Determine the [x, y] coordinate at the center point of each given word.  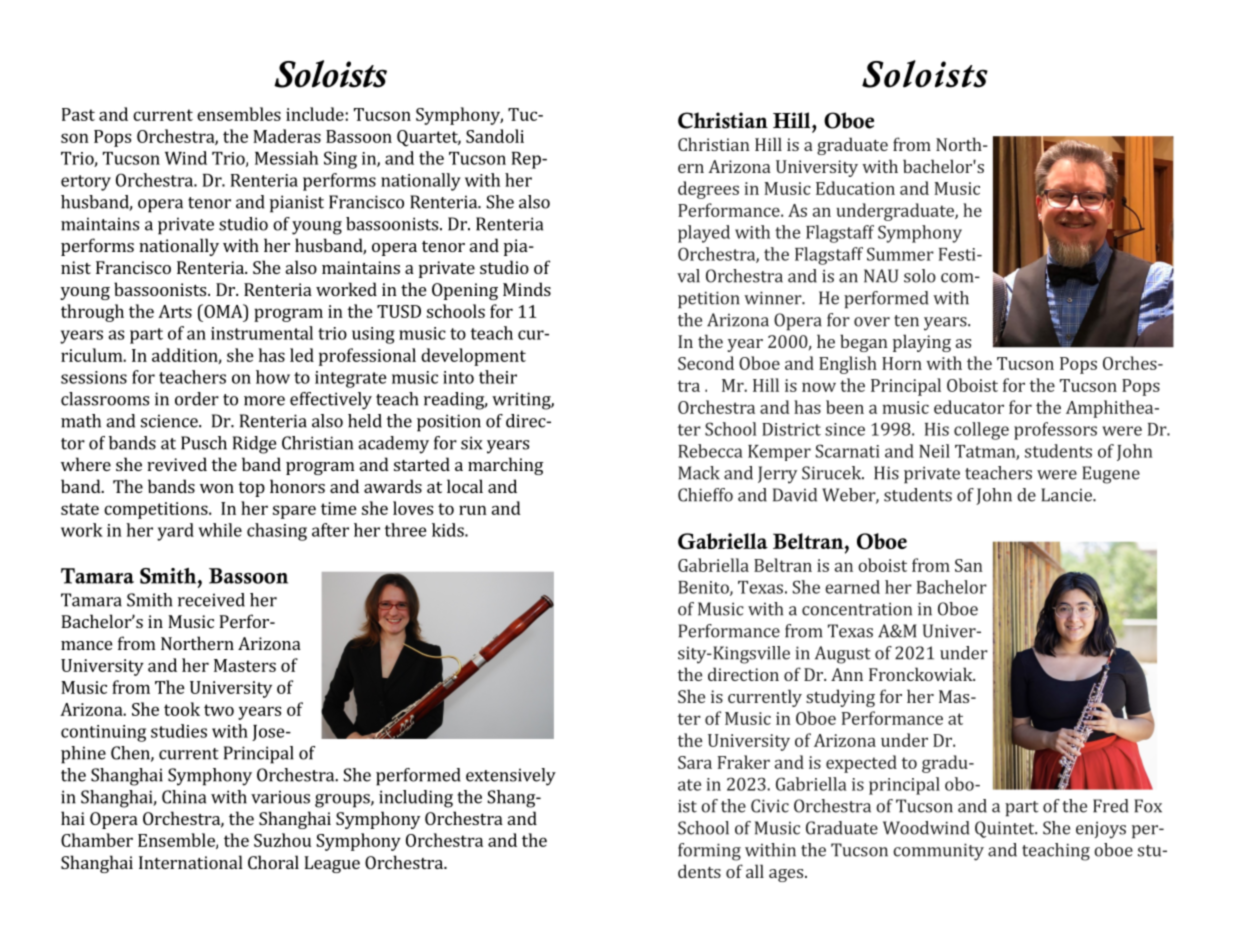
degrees [708, 190]
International [191, 862]
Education [855, 188]
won [217, 488]
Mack [699, 473]
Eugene [1111, 475]
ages [786, 875]
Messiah [286, 158]
